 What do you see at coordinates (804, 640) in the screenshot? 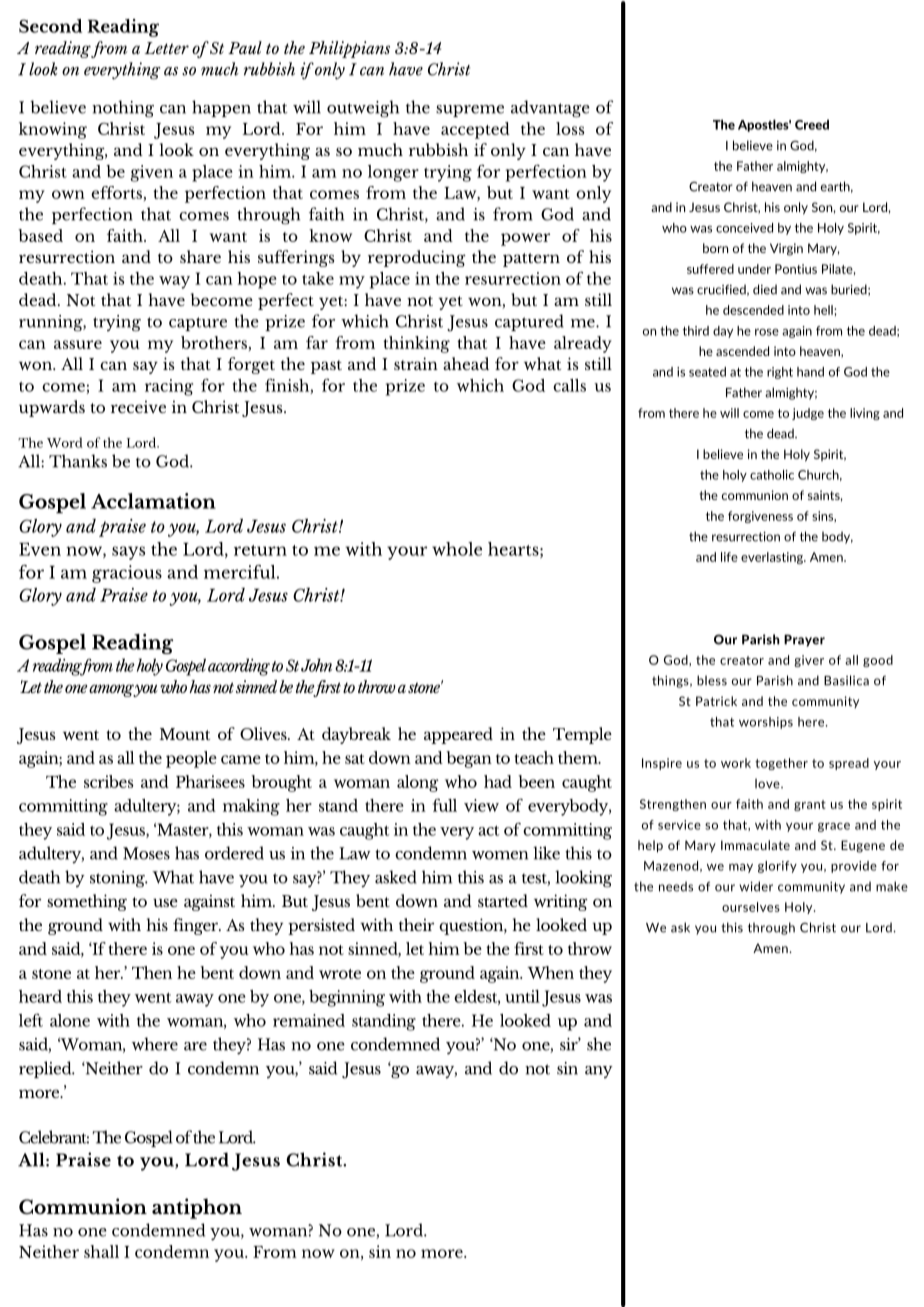
I see `Prayer` at bounding box center [804, 640].
